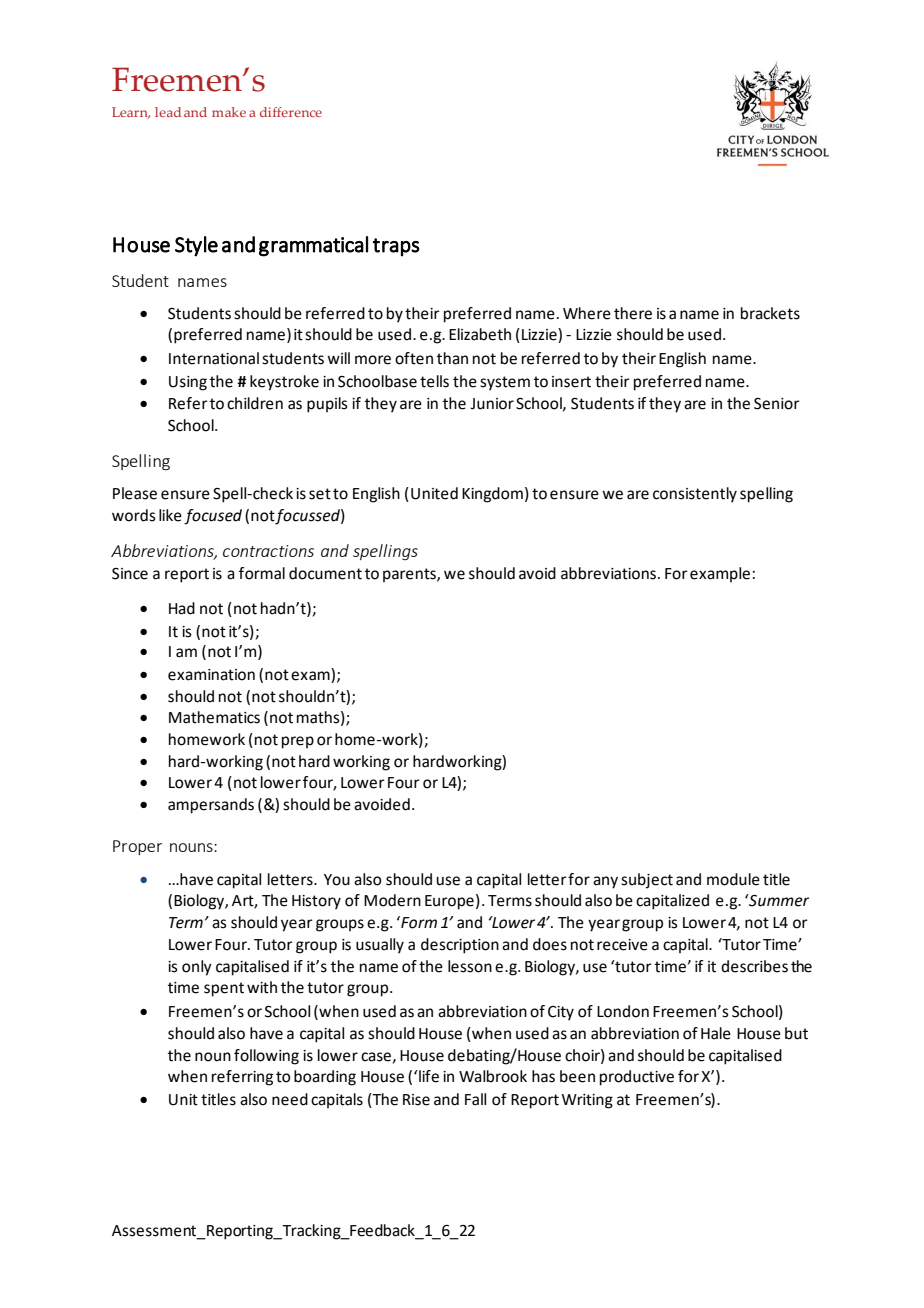 The height and width of the page is (1308, 924). I want to click on referring, so click(242, 1078).
